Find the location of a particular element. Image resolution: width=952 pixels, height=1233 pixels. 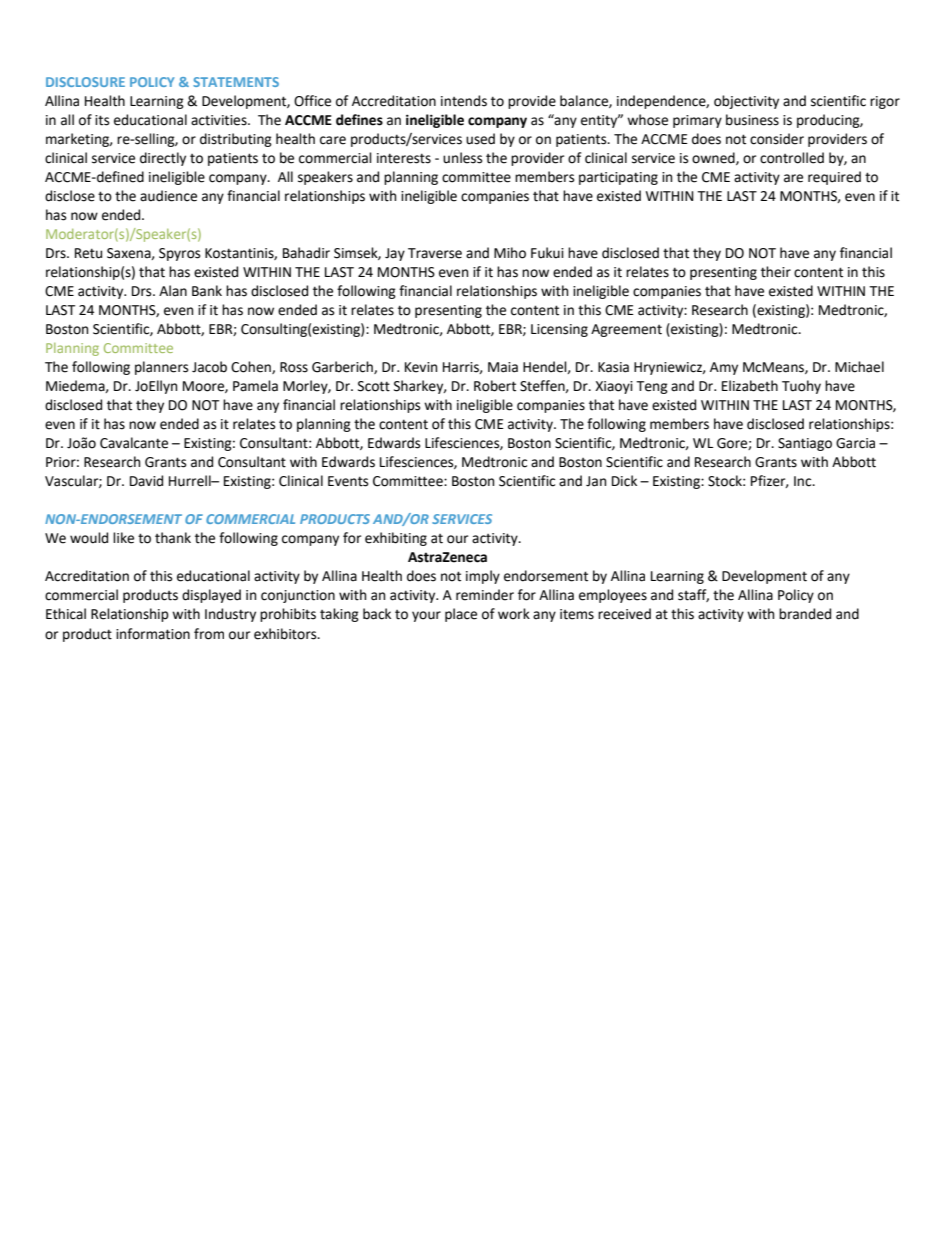

intends is located at coordinates (464, 101).
